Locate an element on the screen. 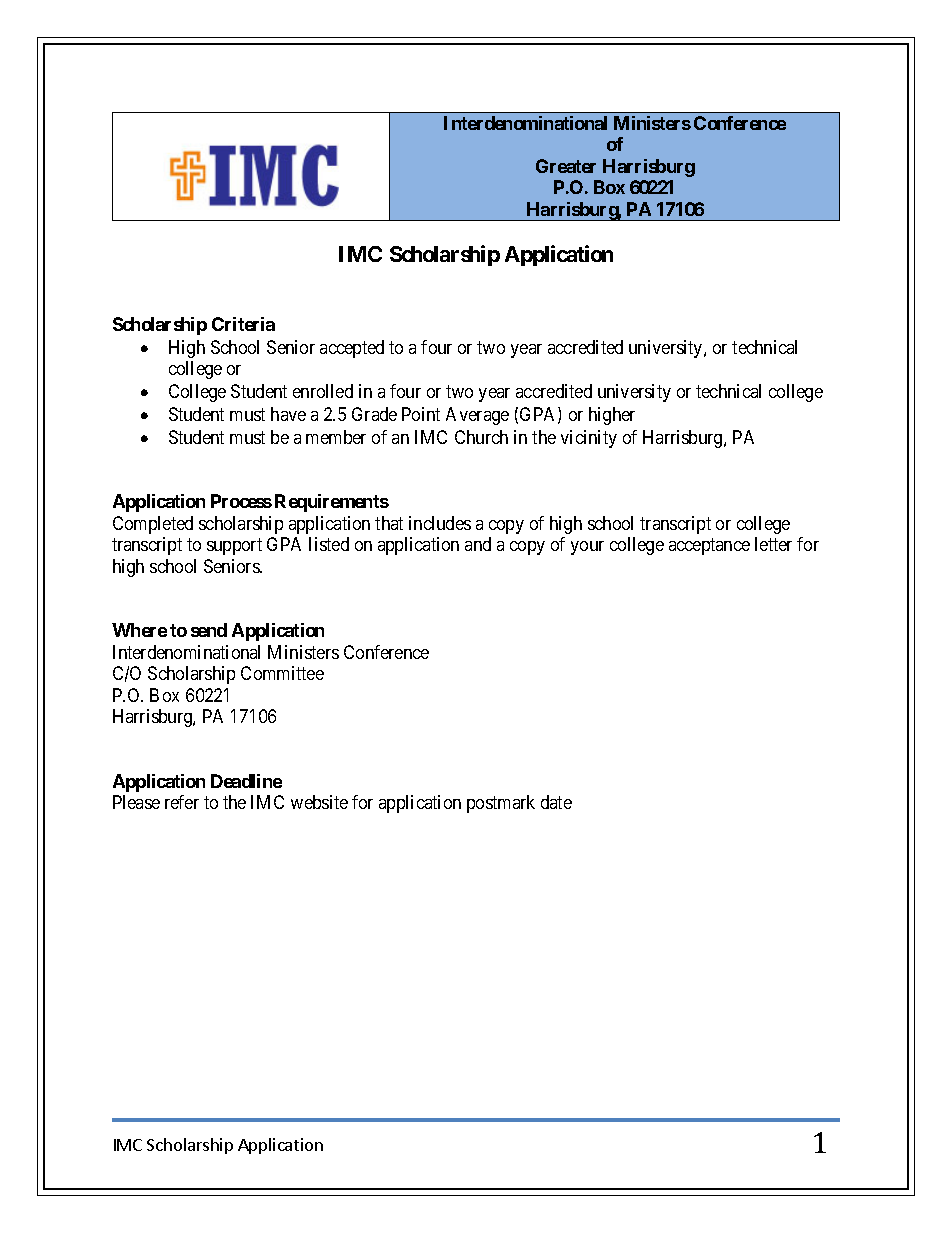 This screenshot has width=952, height=1233. accepted is located at coordinates (352, 349).
